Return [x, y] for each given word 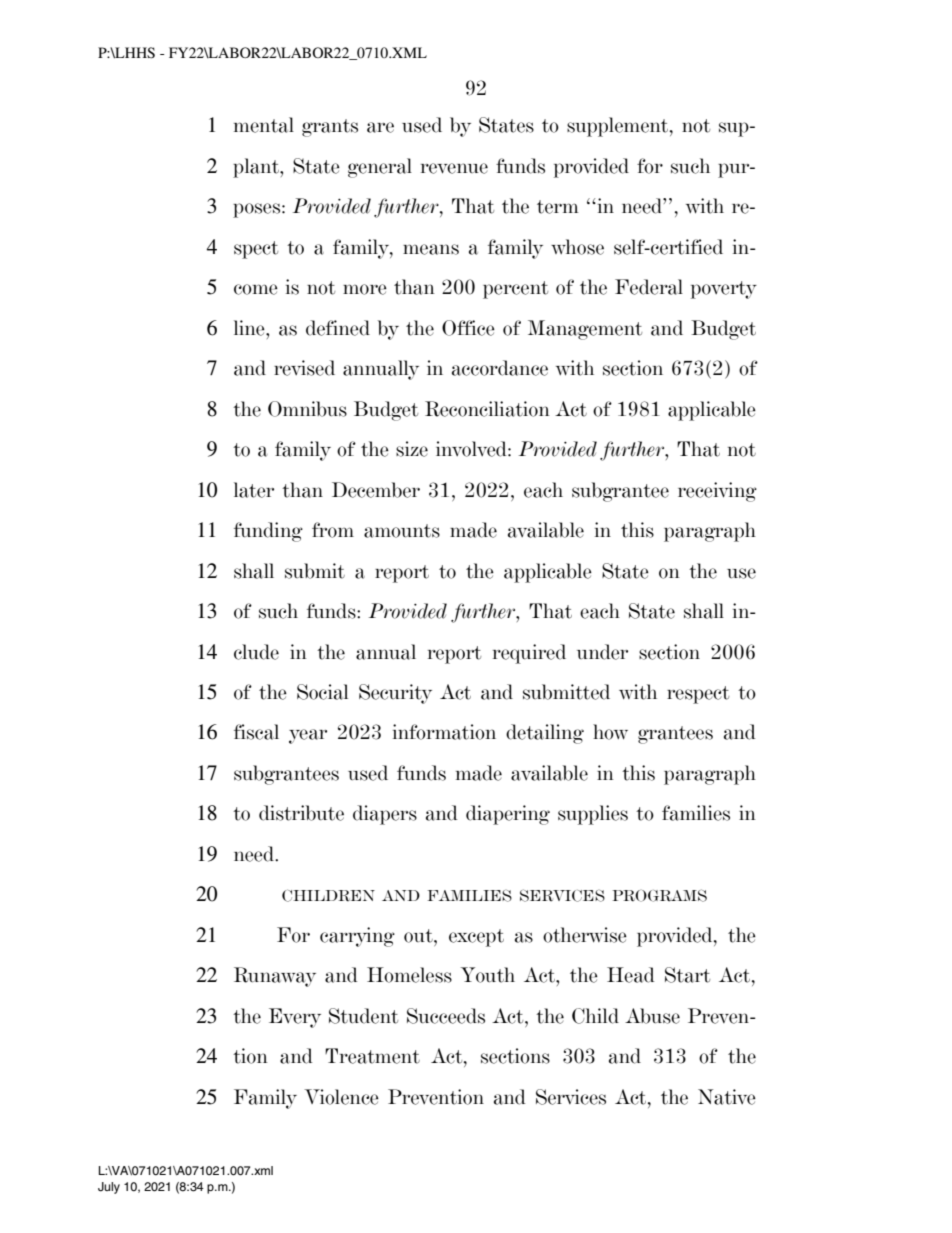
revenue [454, 168]
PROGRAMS [659, 895]
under [602, 652]
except [476, 938]
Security [395, 694]
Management [585, 330]
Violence [341, 1097]
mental [264, 125]
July [109, 1188]
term [558, 207]
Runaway [275, 977]
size [412, 449]
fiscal [256, 732]
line [250, 328]
